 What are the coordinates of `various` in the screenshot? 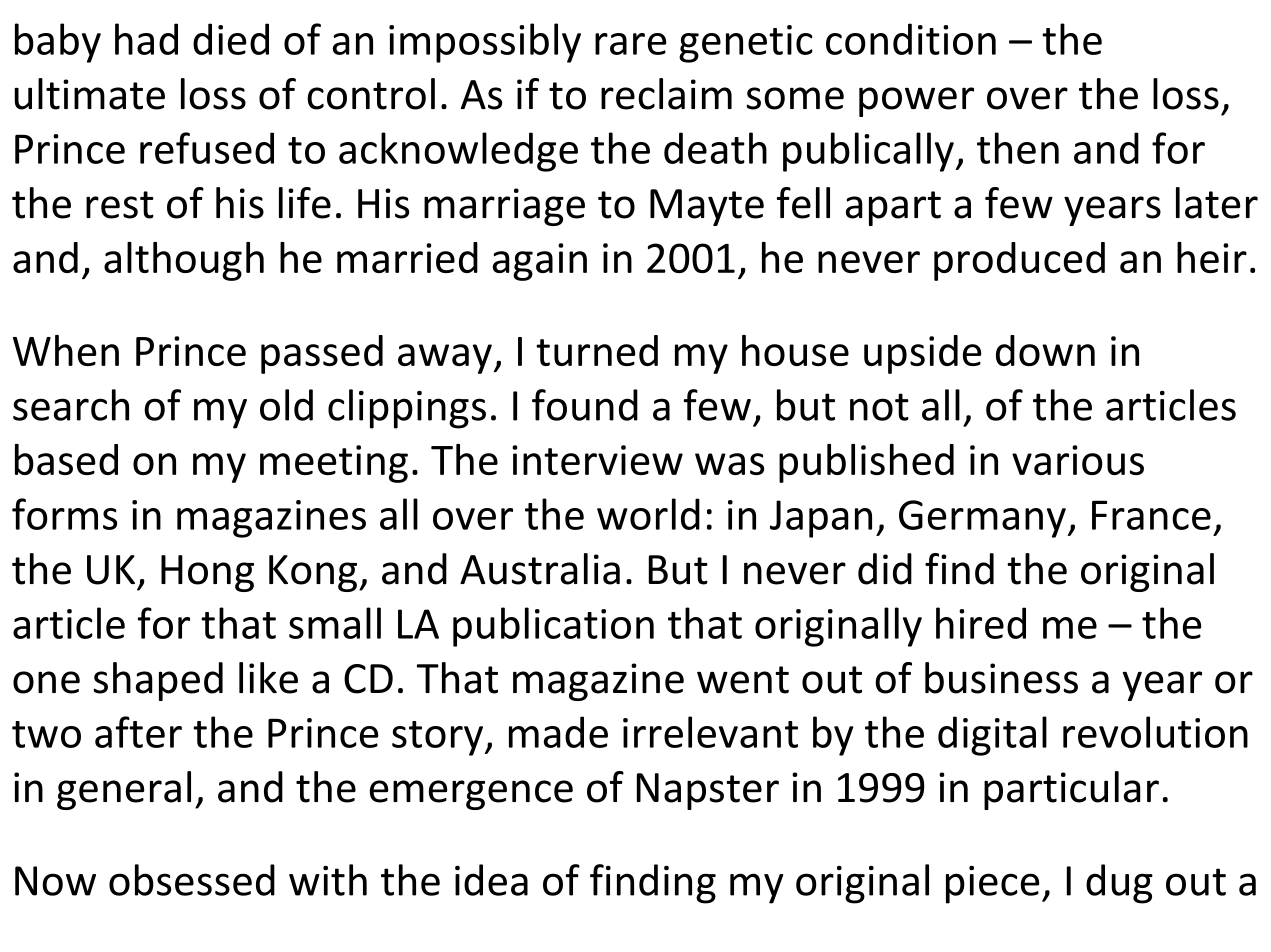 It's located at (1078, 460).
